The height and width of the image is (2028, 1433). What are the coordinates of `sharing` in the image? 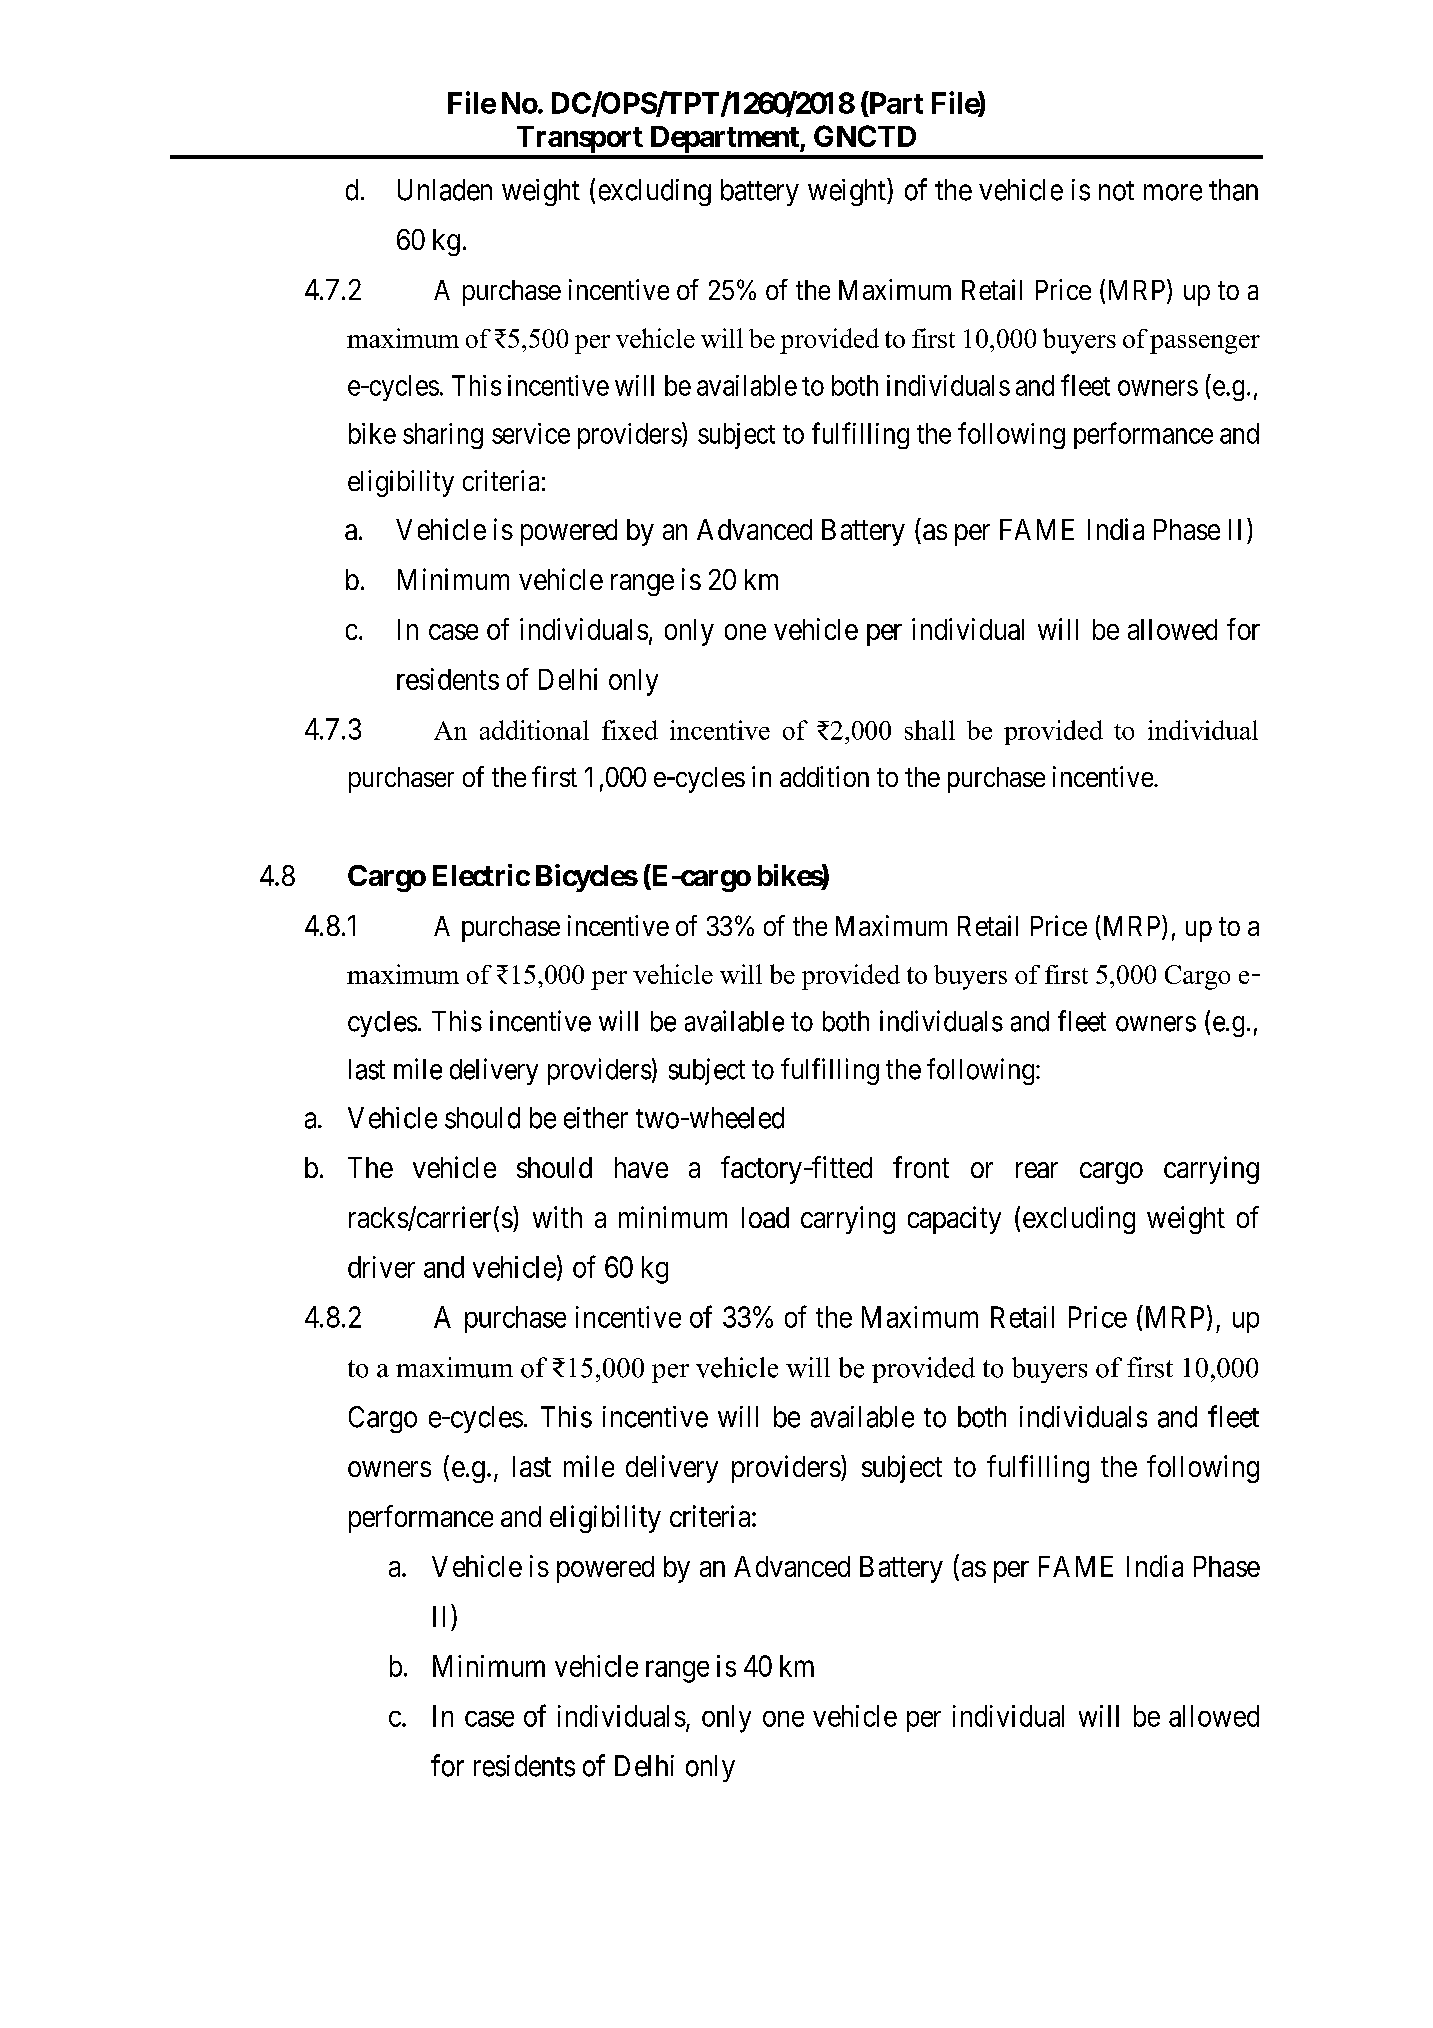 It's located at (443, 436).
